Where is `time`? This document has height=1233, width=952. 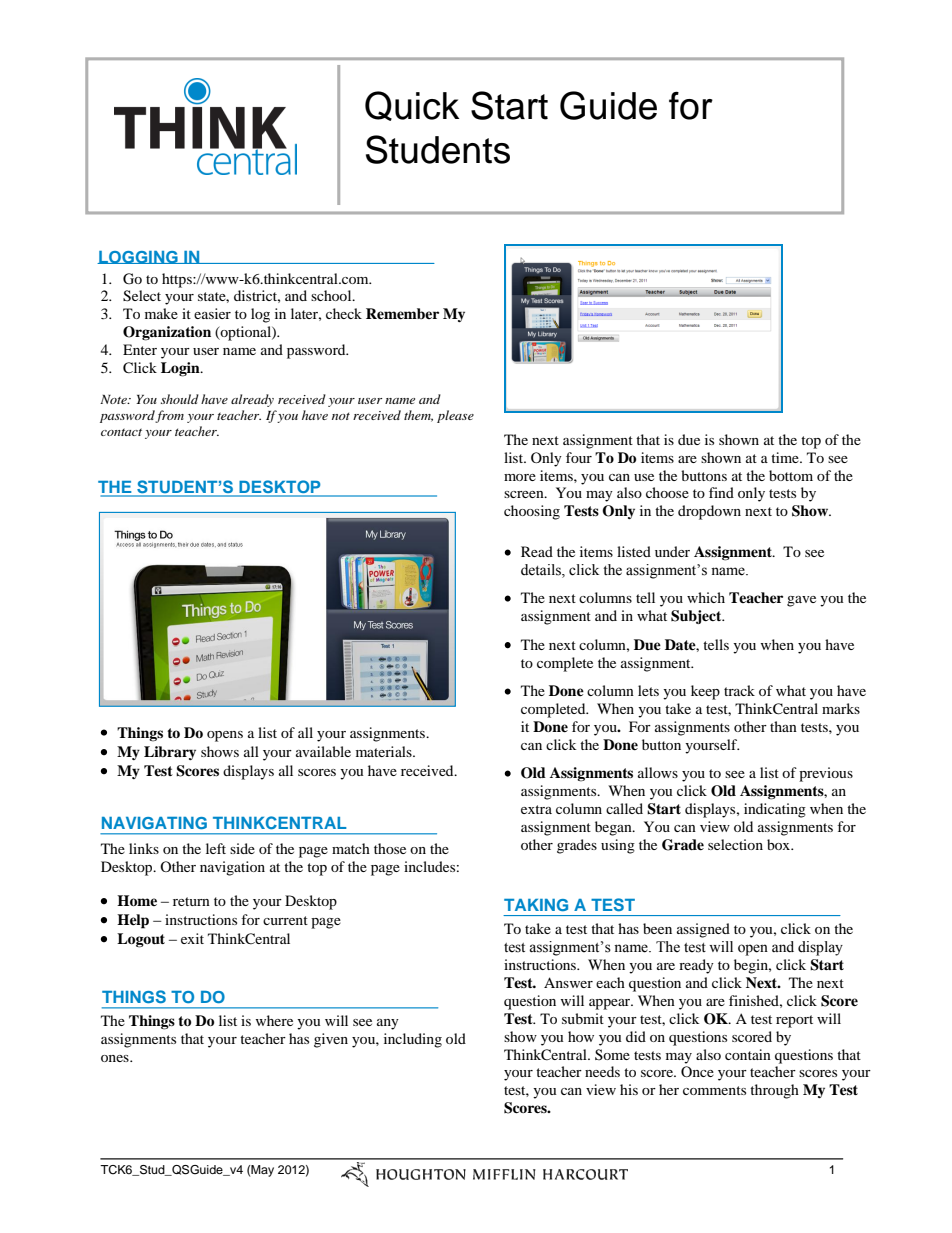 time is located at coordinates (786, 457).
